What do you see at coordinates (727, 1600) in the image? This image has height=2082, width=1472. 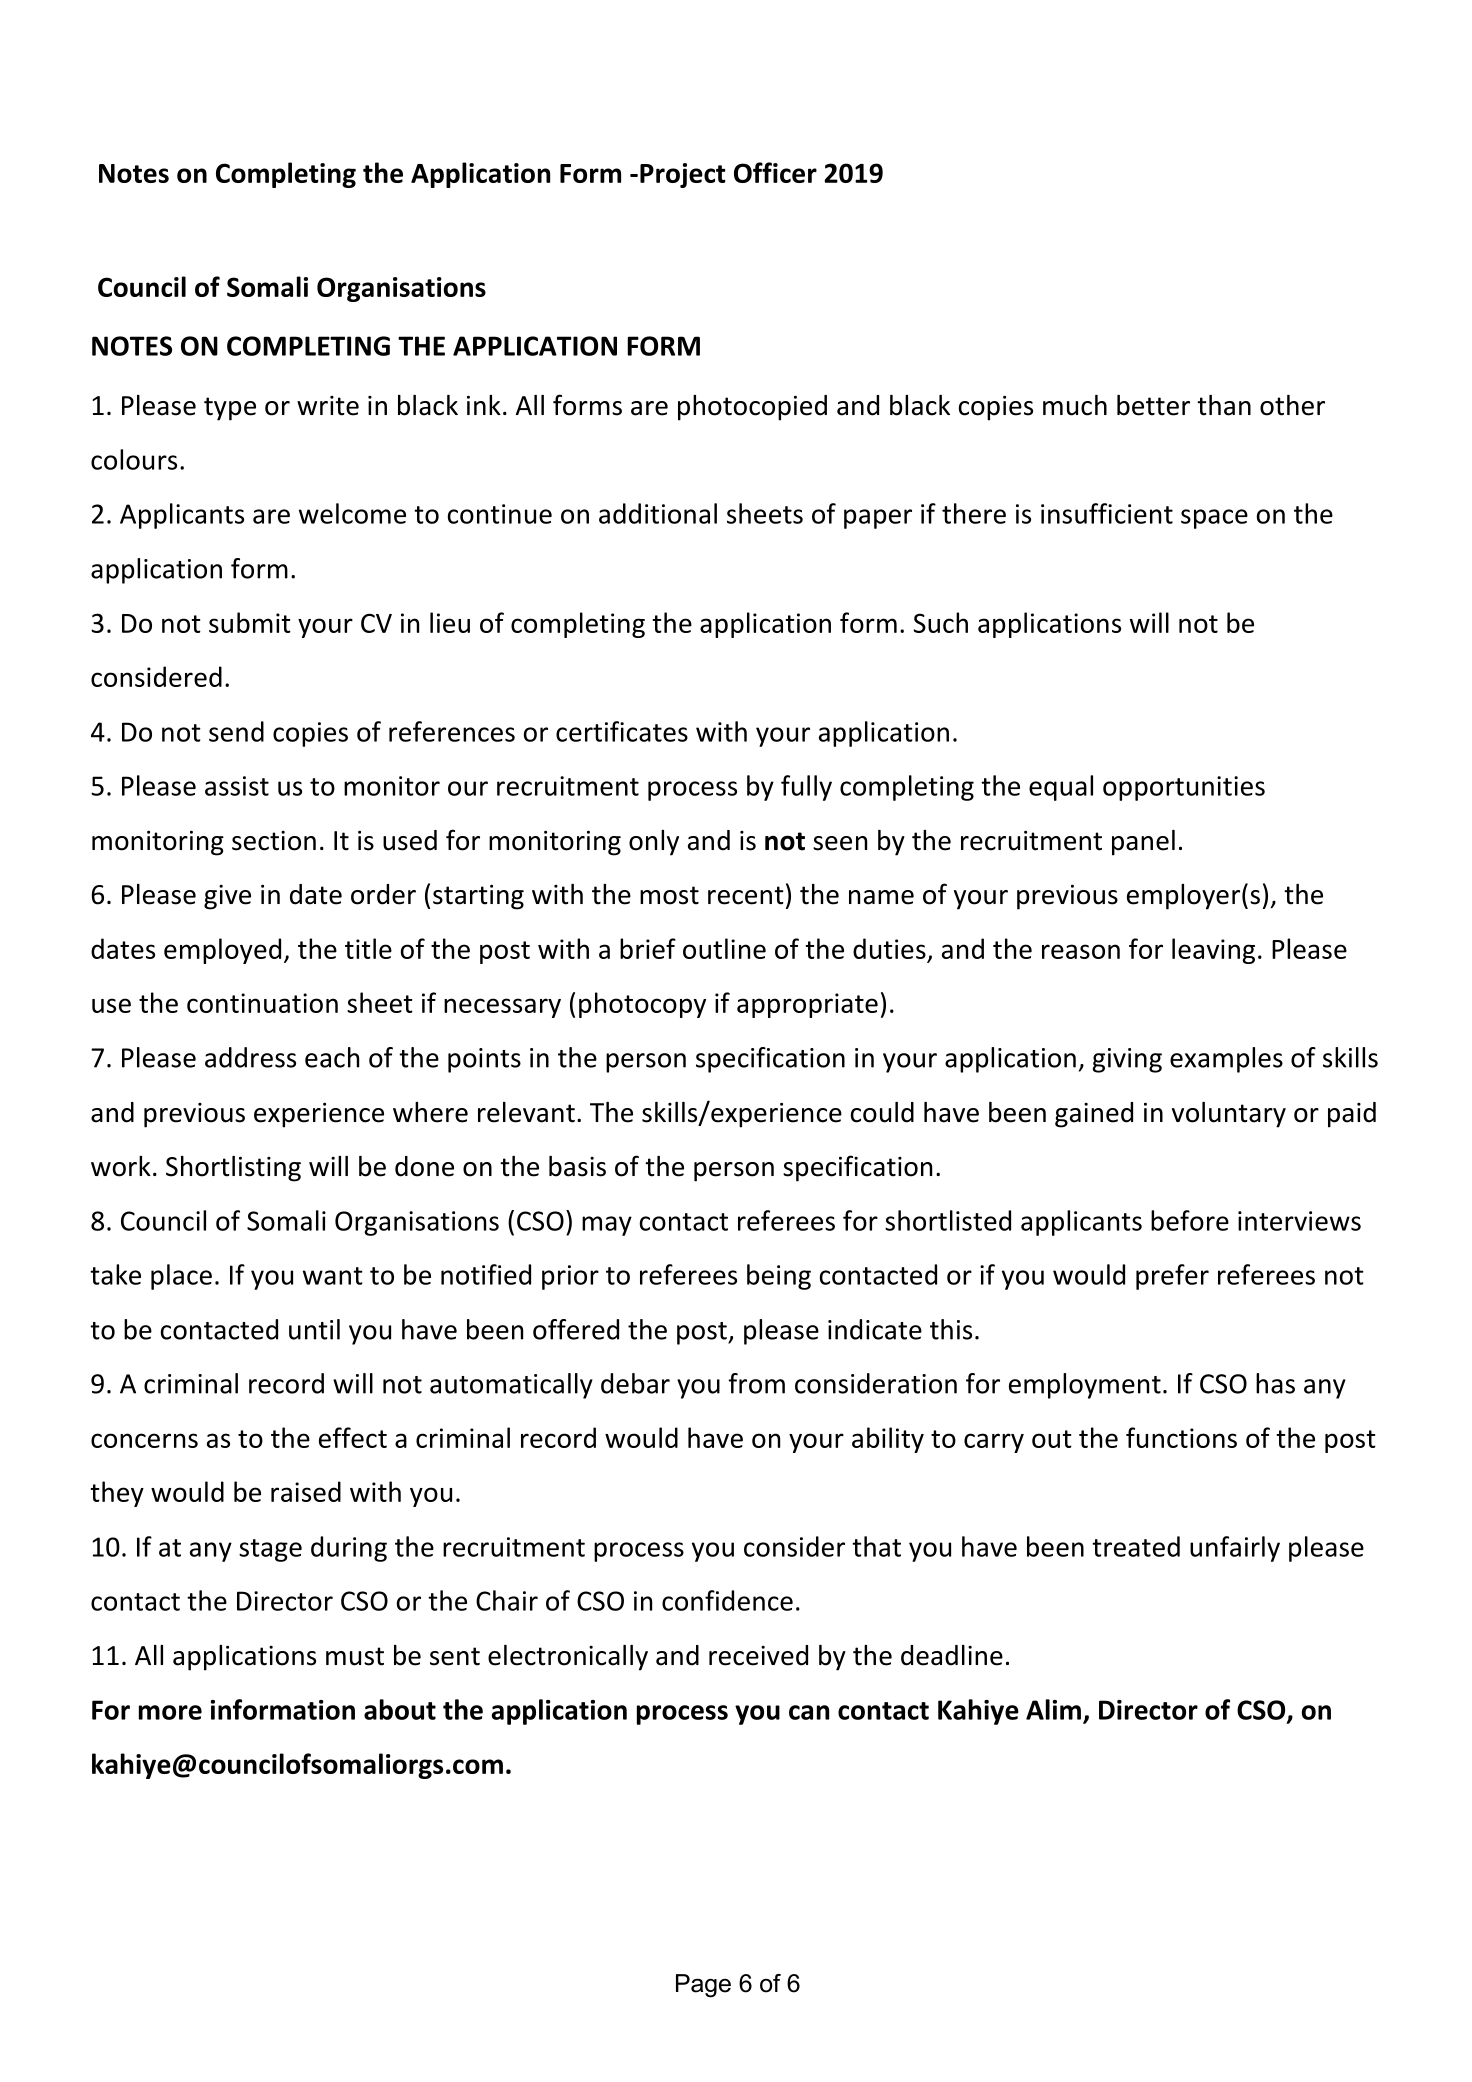 I see `confidence` at bounding box center [727, 1600].
